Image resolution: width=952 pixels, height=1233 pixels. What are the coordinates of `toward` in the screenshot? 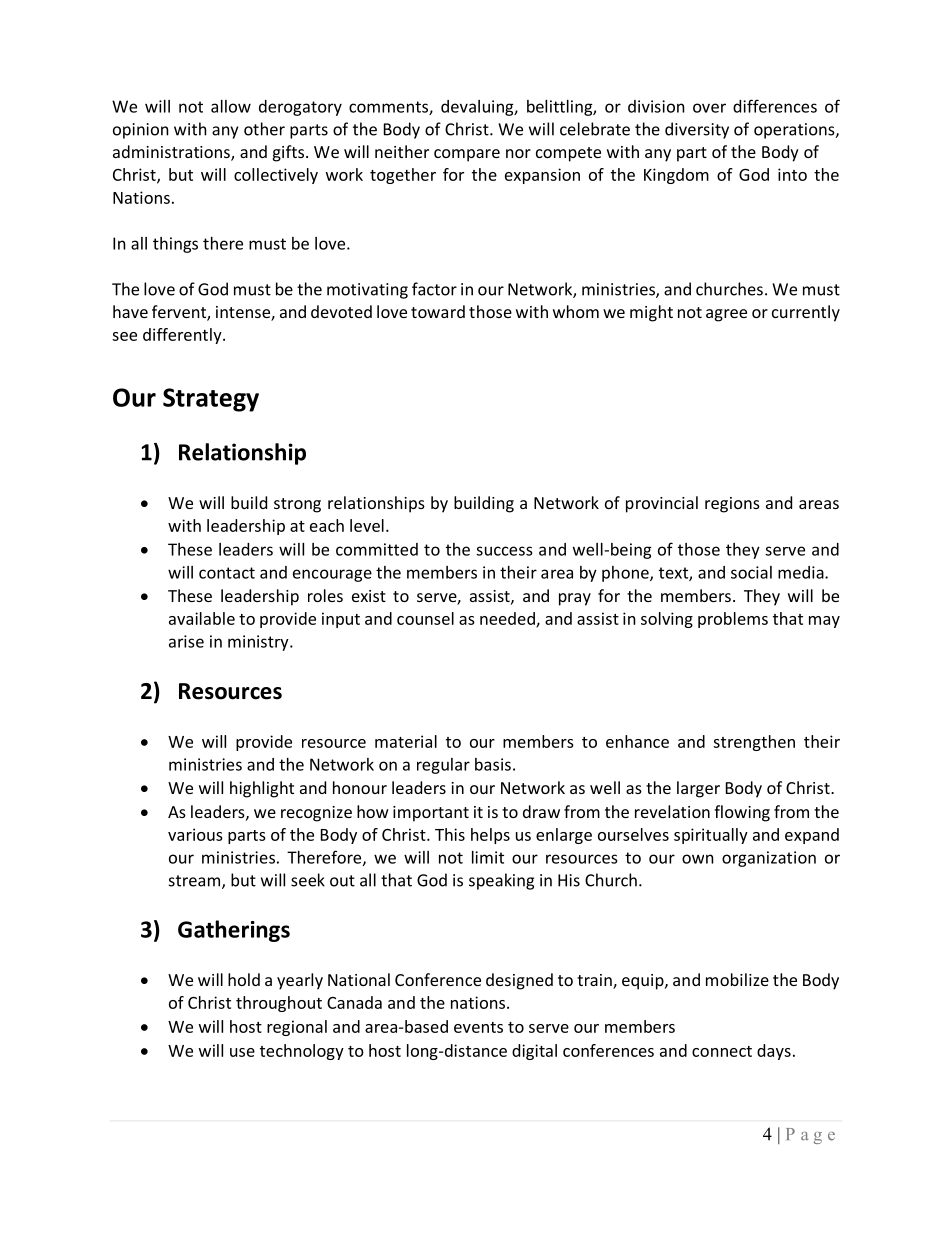 It's located at (438, 311).
